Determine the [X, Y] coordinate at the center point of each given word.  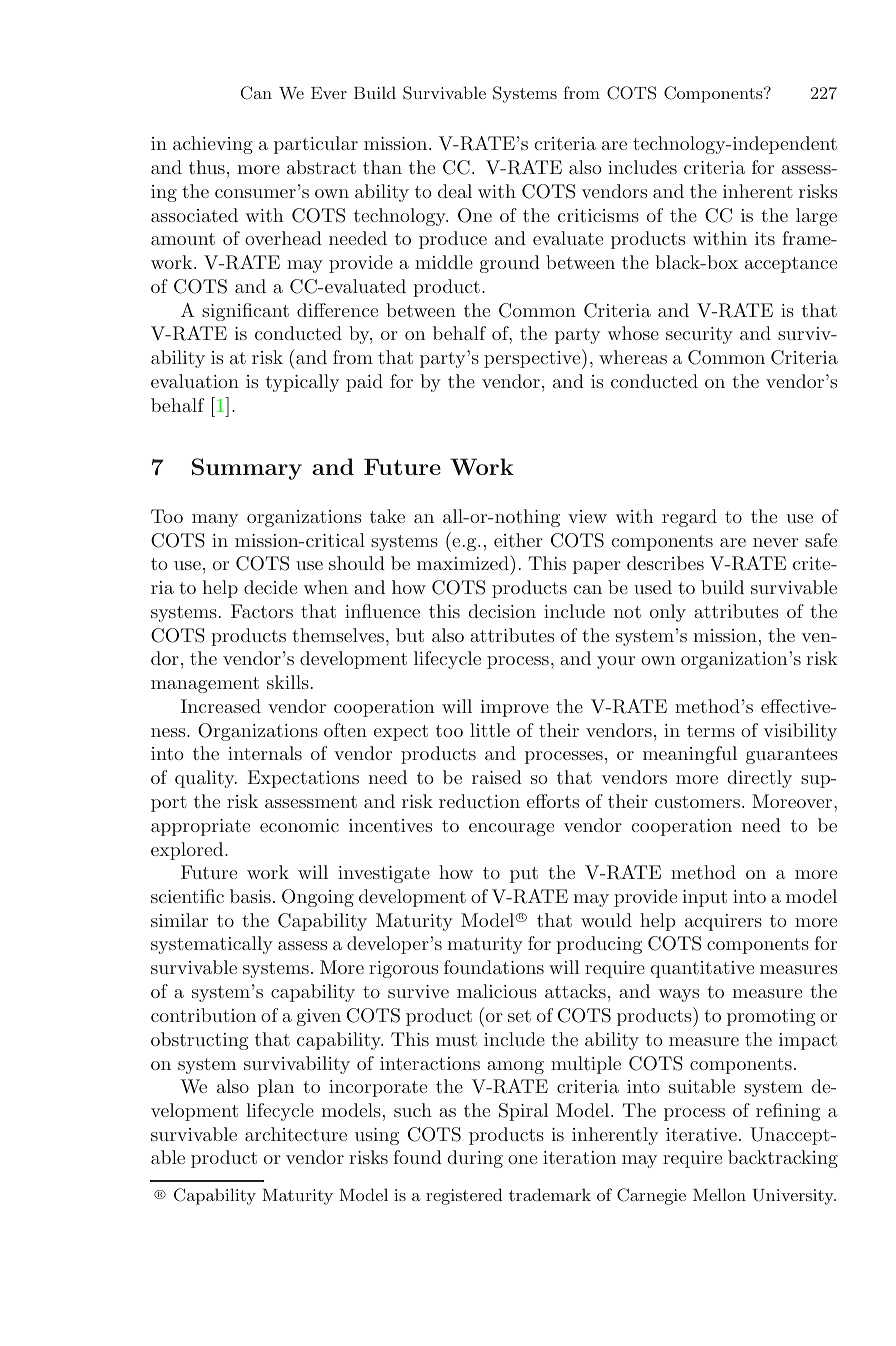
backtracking [783, 1159]
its [765, 238]
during [475, 1159]
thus [207, 167]
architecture [296, 1134]
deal [455, 191]
